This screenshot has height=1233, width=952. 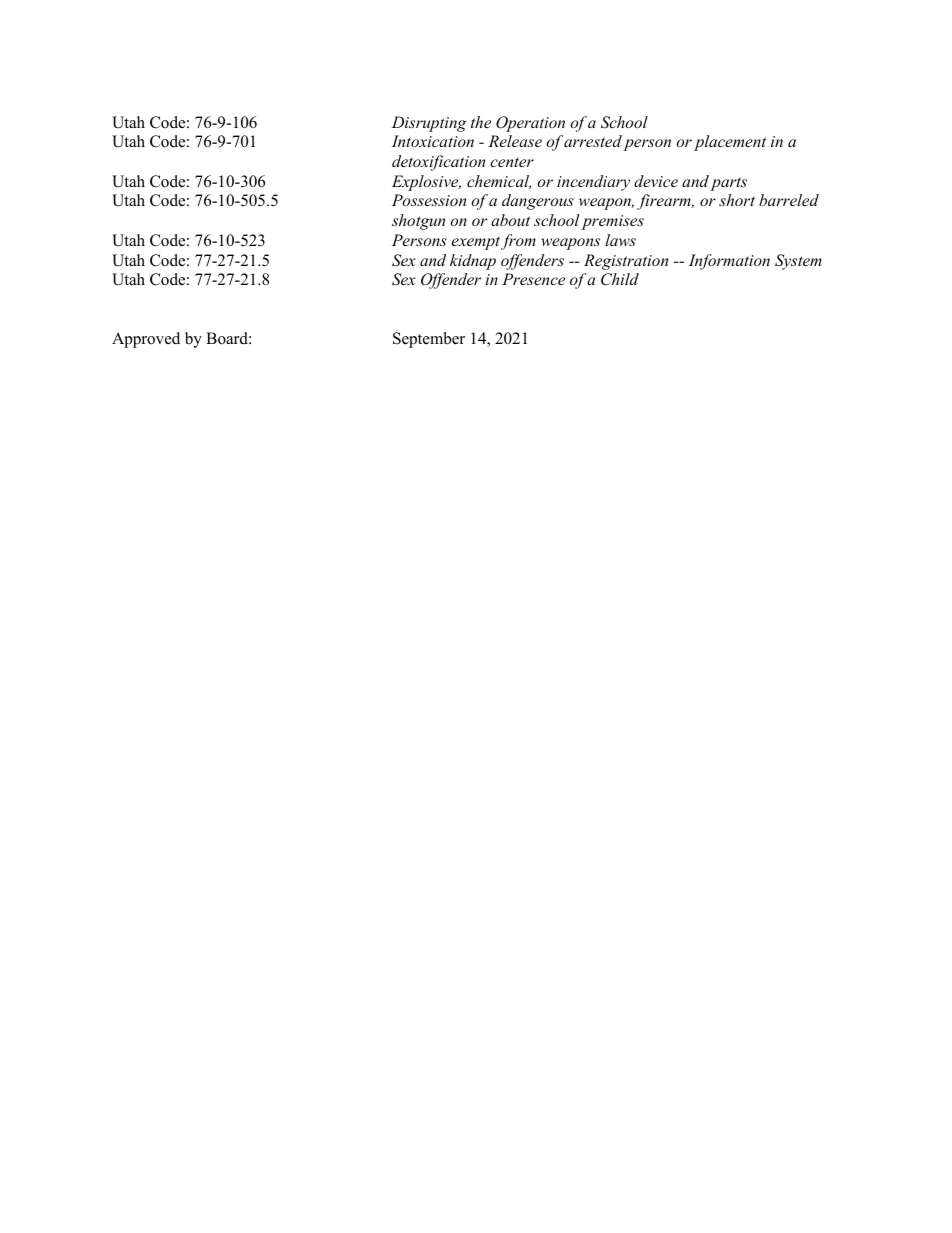 What do you see at coordinates (429, 200) in the screenshot?
I see `Possession` at bounding box center [429, 200].
